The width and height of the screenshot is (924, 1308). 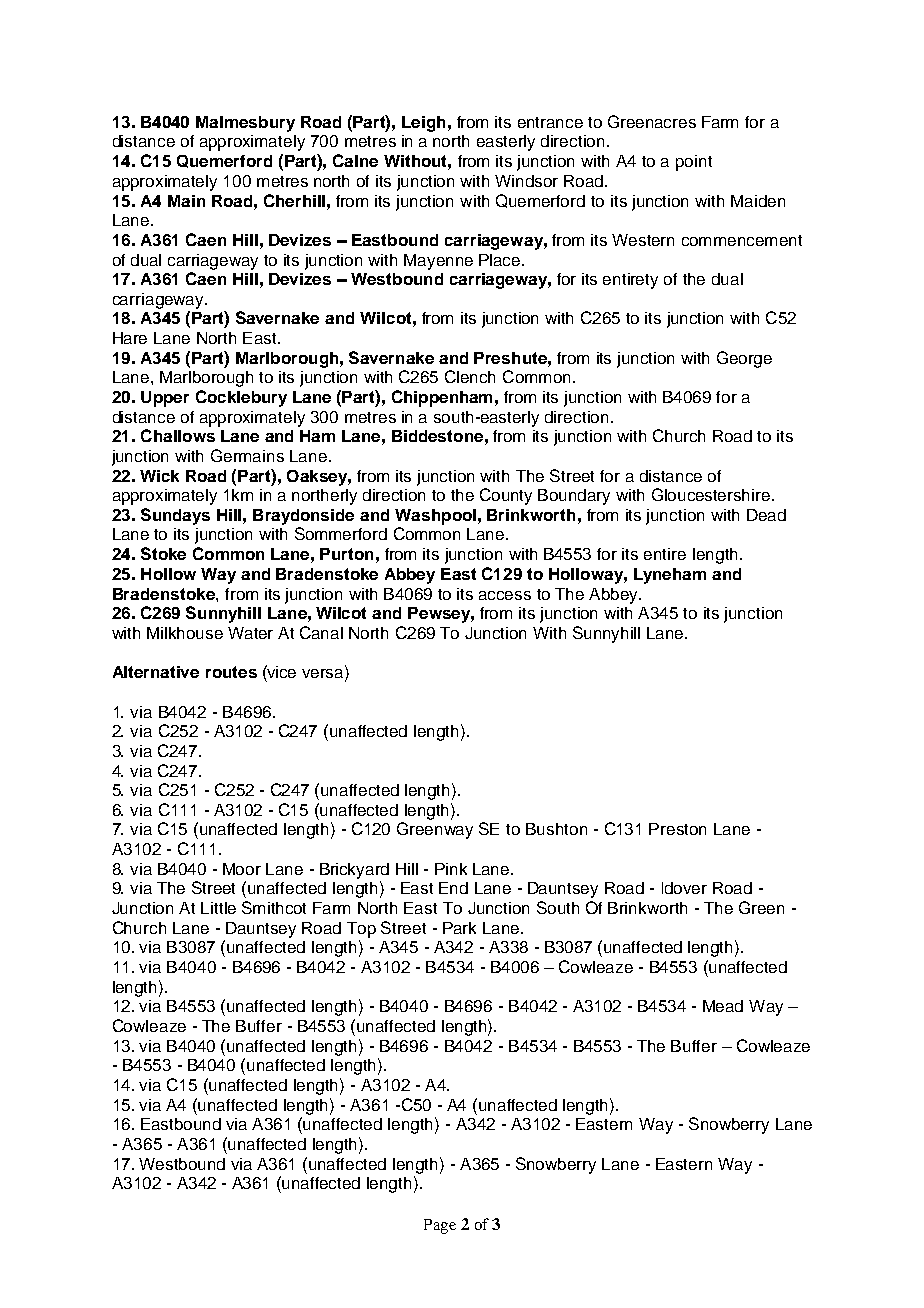 I want to click on Upper, so click(x=165, y=399).
